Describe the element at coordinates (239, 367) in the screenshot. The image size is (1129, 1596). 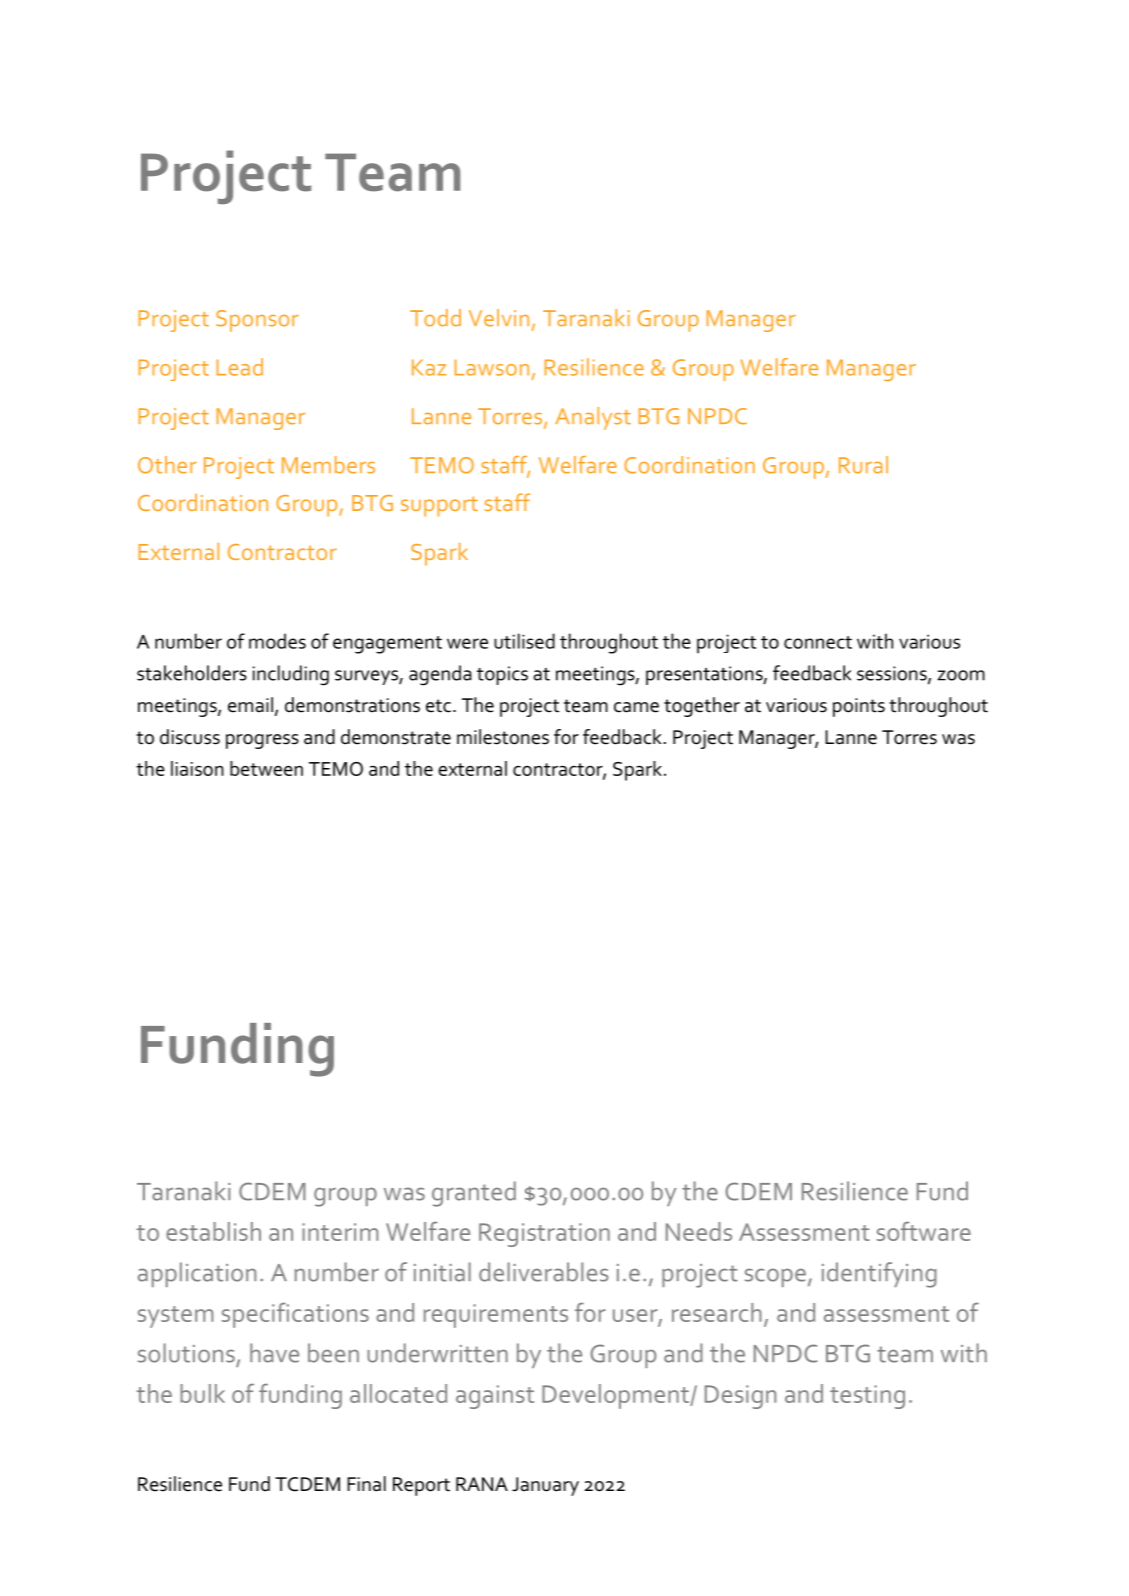
I see `Lead` at that location.
